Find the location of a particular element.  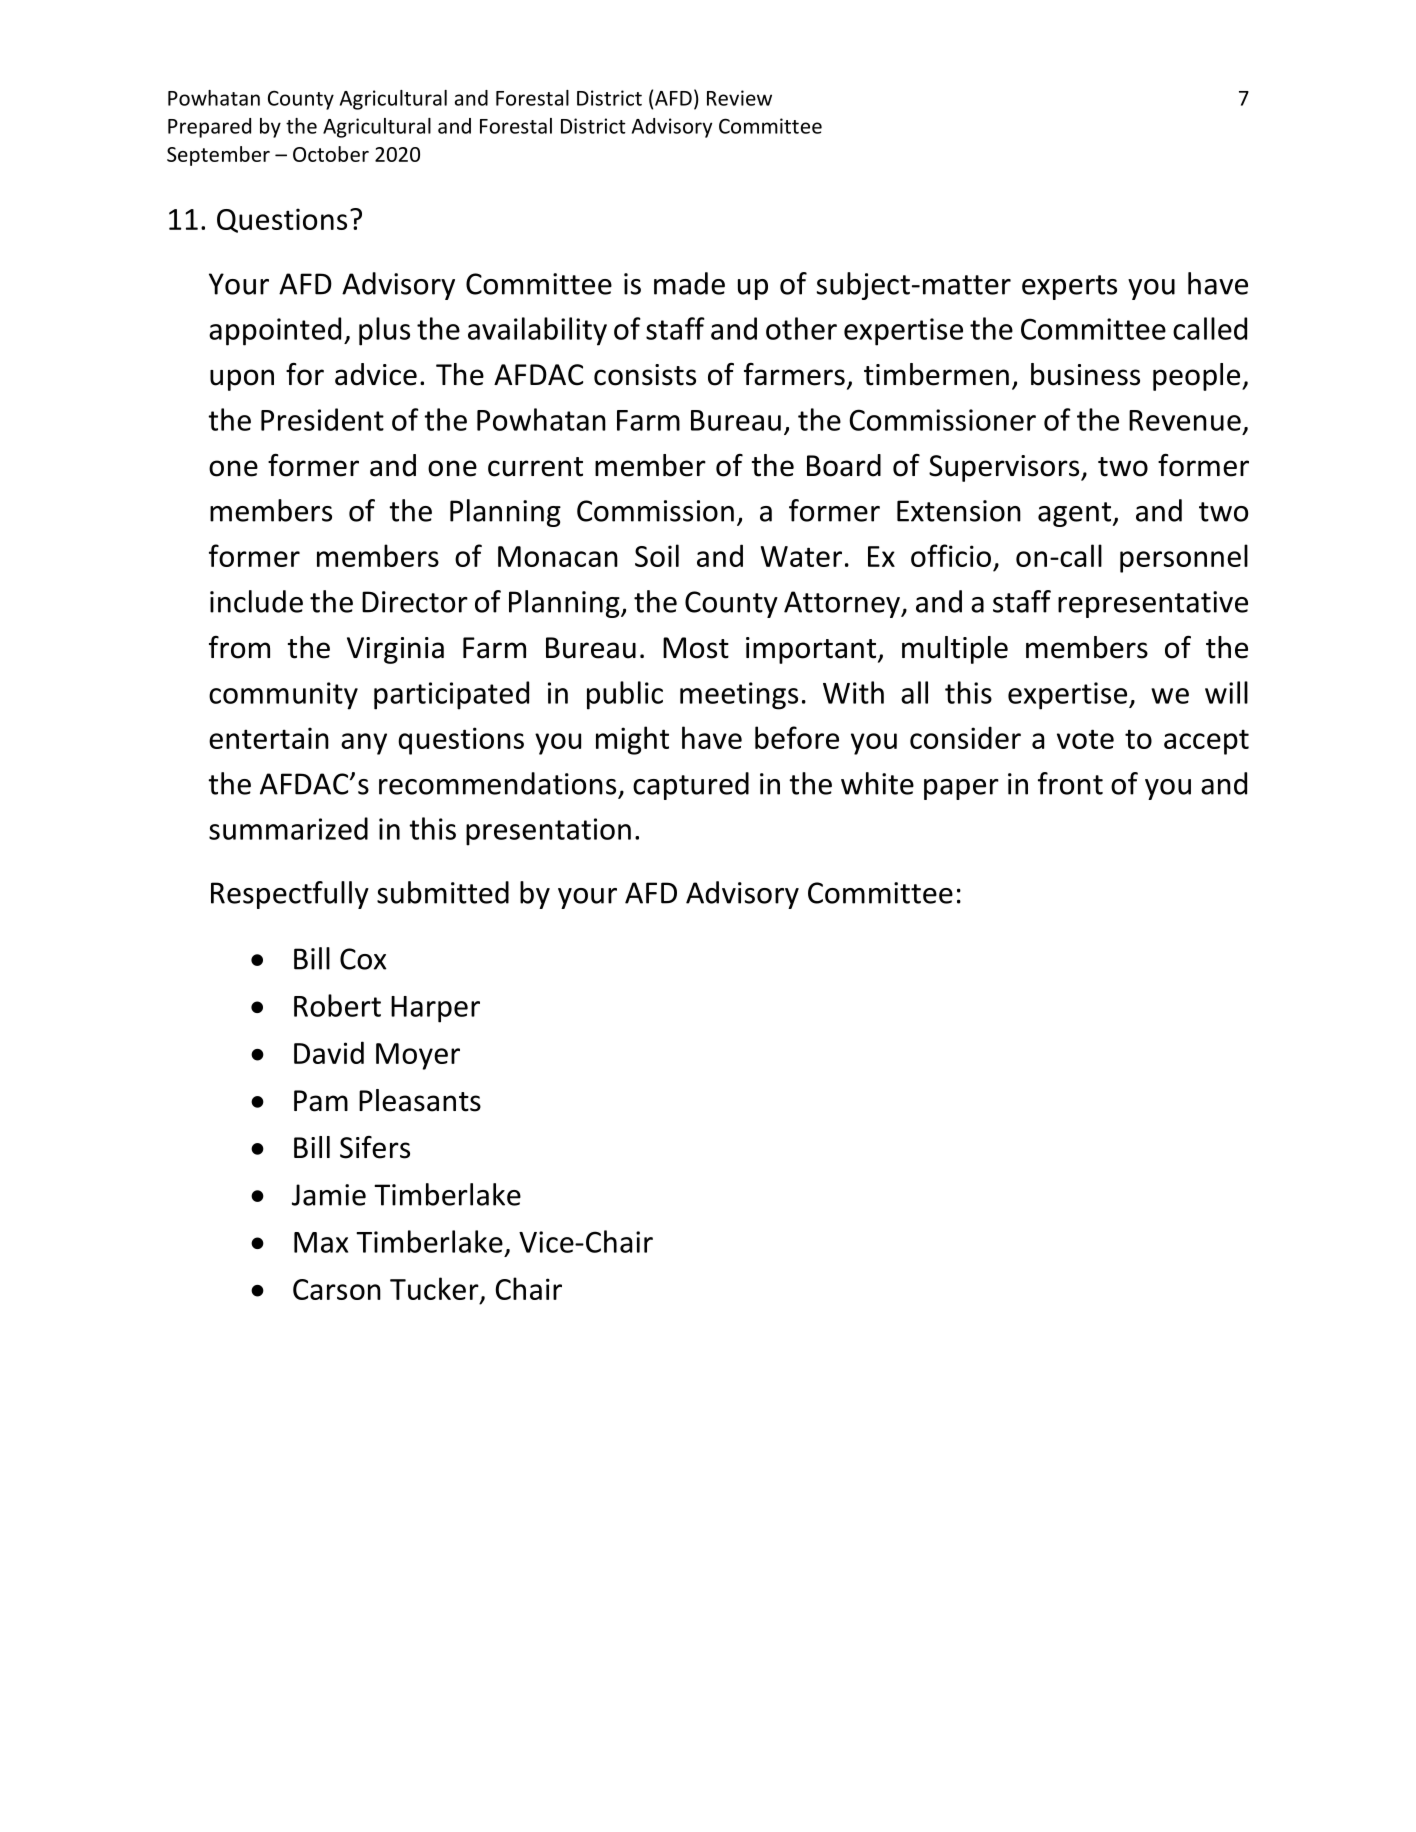

vote is located at coordinates (1085, 739).
